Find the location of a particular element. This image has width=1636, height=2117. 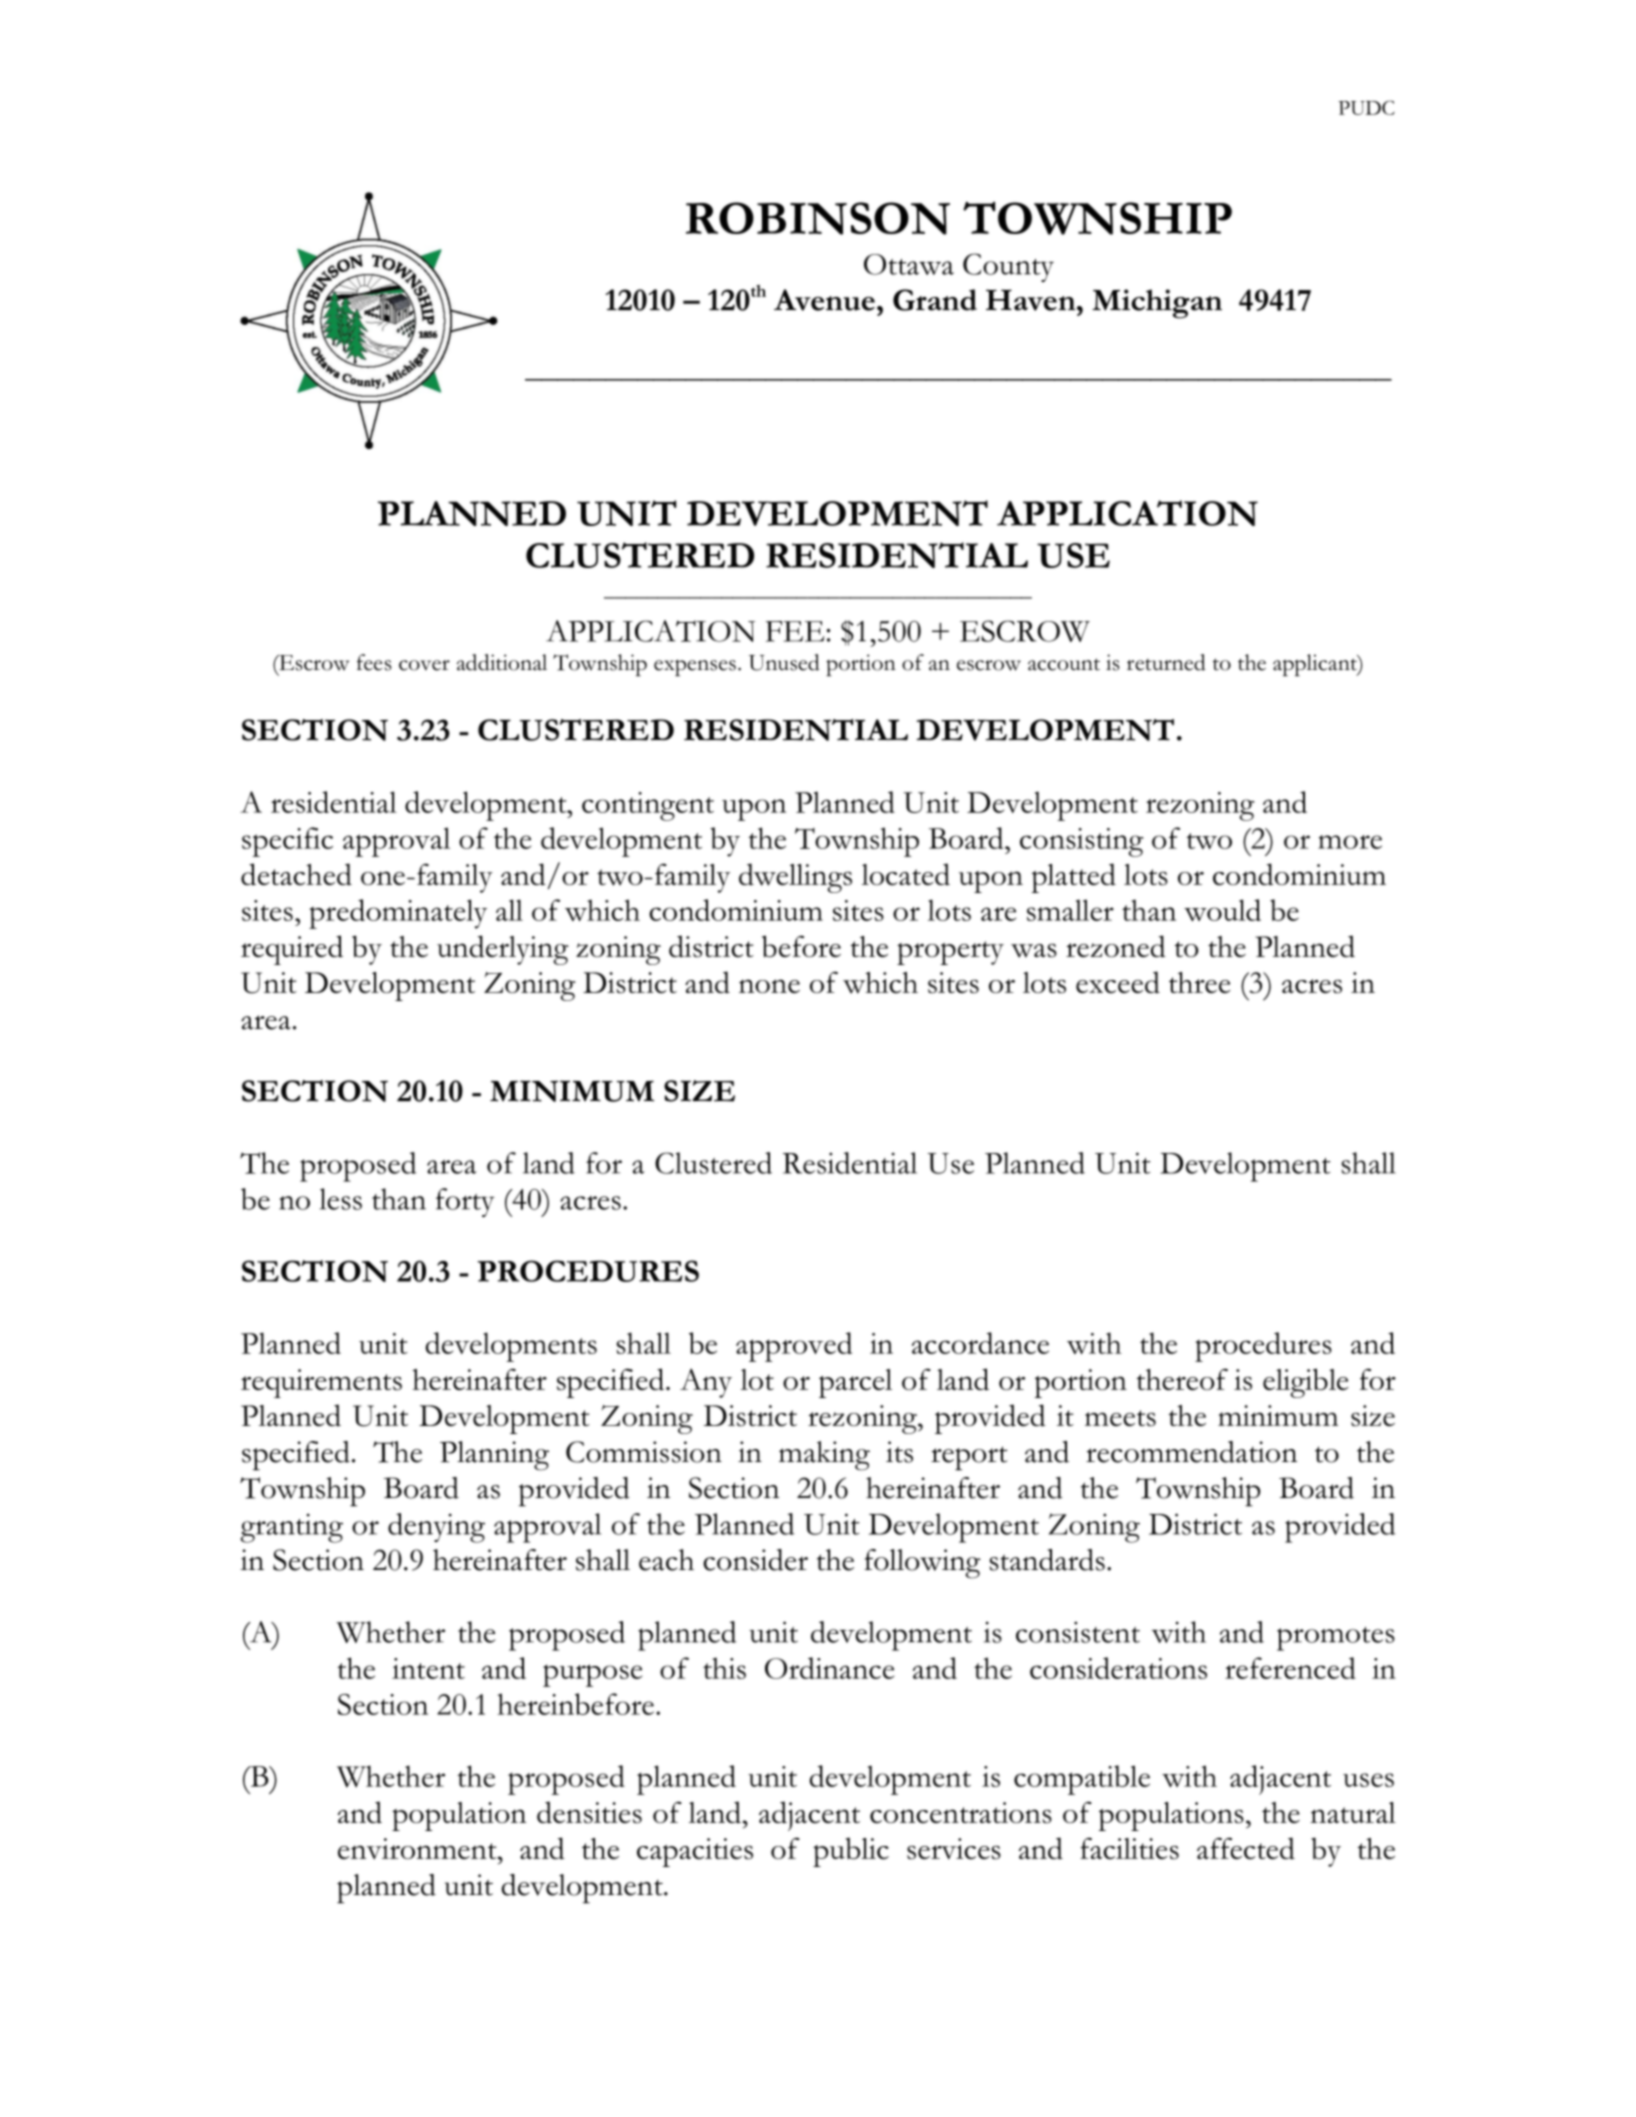

forty is located at coordinates (465, 1202).
